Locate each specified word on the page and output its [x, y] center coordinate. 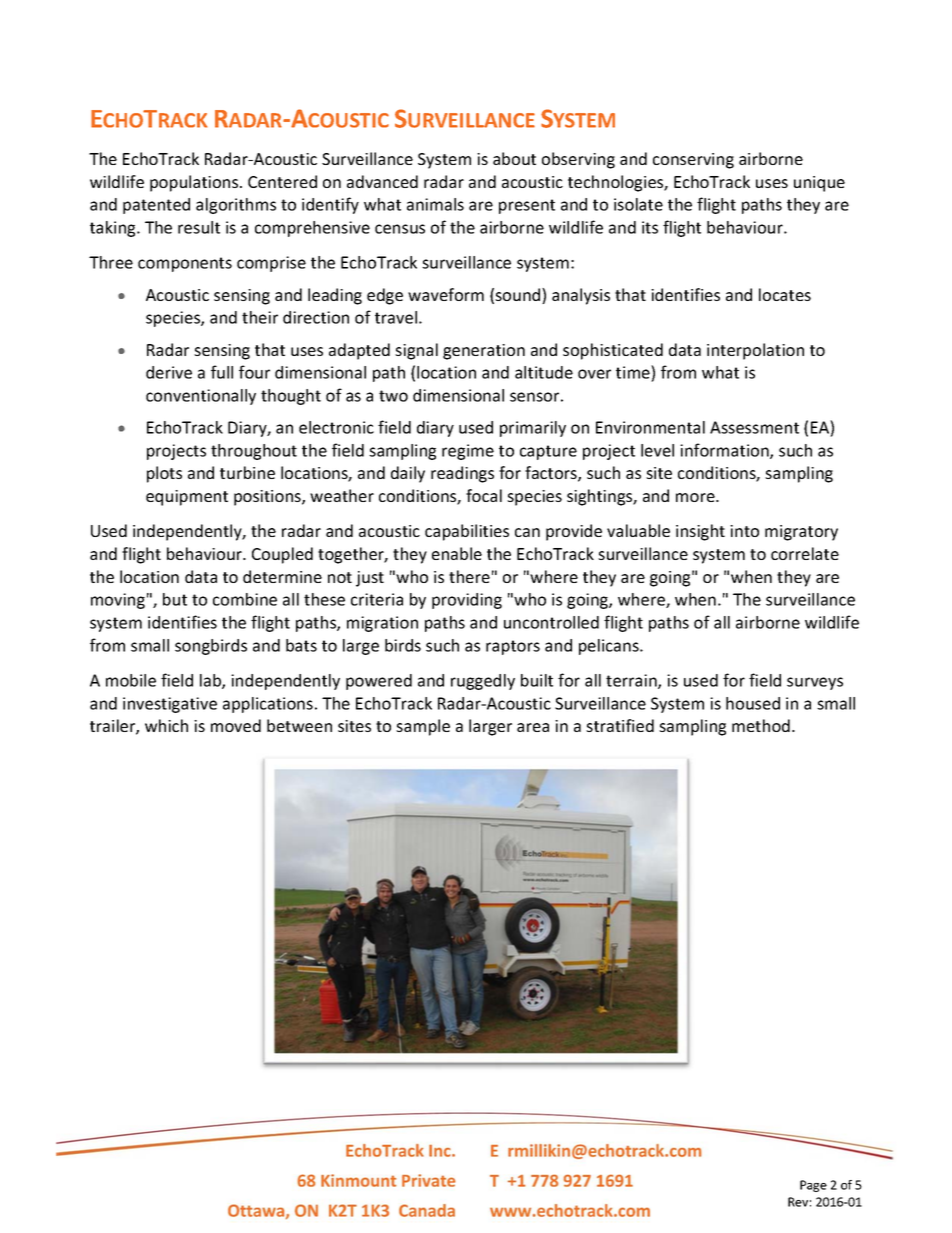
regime [468, 452]
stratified [620, 725]
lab [211, 681]
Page [813, 1186]
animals [435, 204]
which [166, 725]
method [761, 725]
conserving [693, 161]
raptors [513, 647]
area [533, 727]
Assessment [754, 427]
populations [195, 183]
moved [236, 725]
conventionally [201, 397]
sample [423, 727]
